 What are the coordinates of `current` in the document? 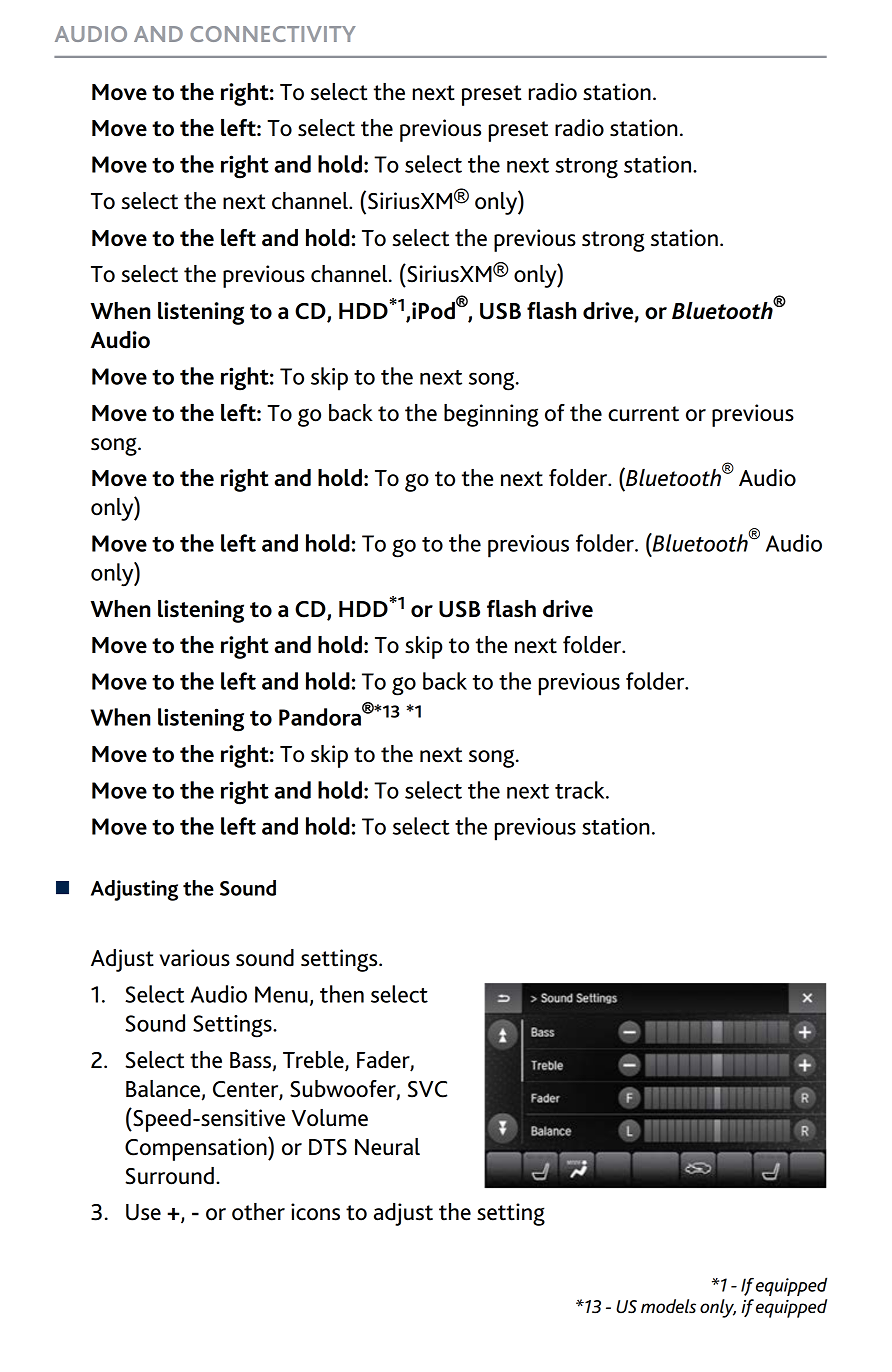 It's located at (643, 414).
